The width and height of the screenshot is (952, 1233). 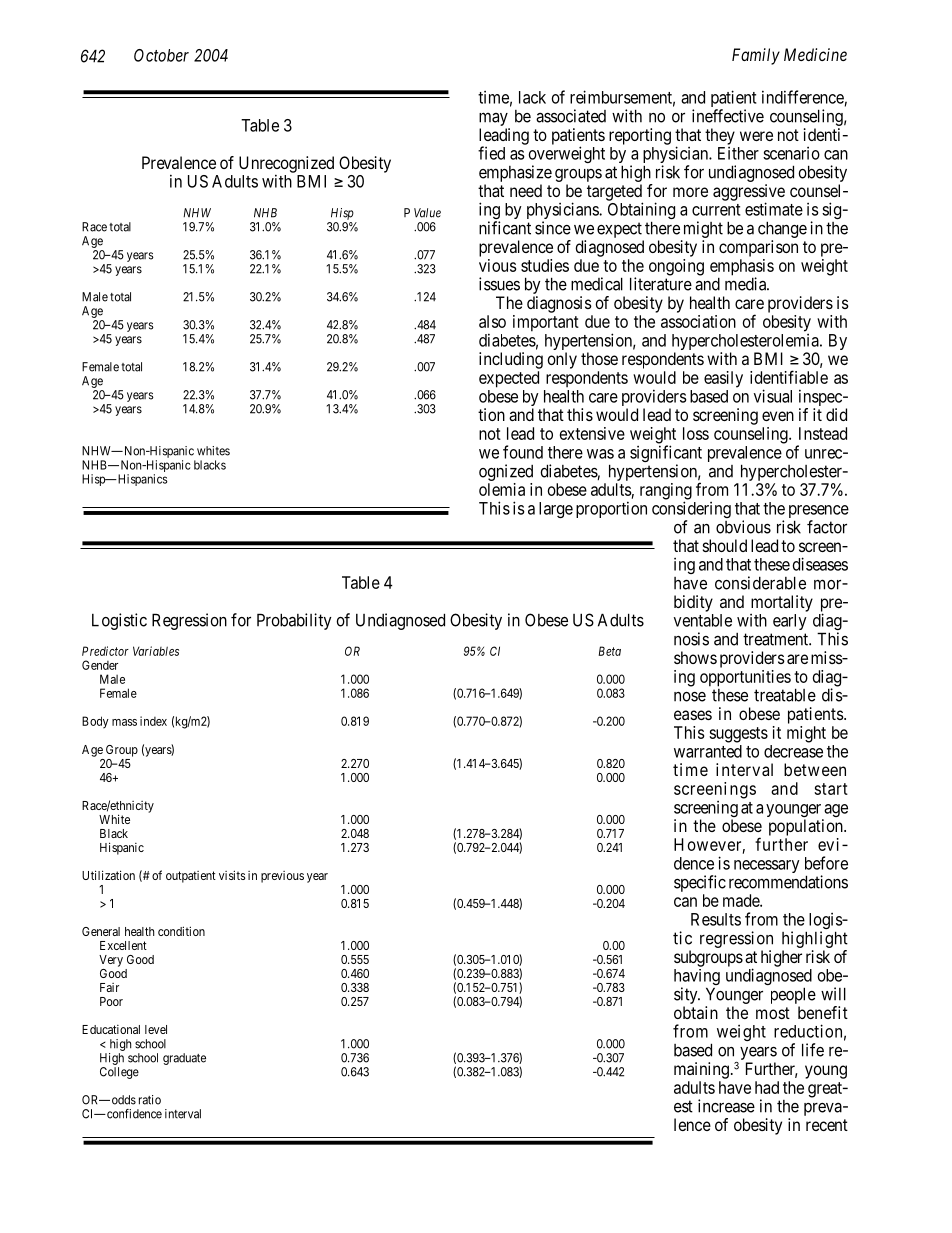 What do you see at coordinates (697, 978) in the screenshot?
I see `having` at bounding box center [697, 978].
